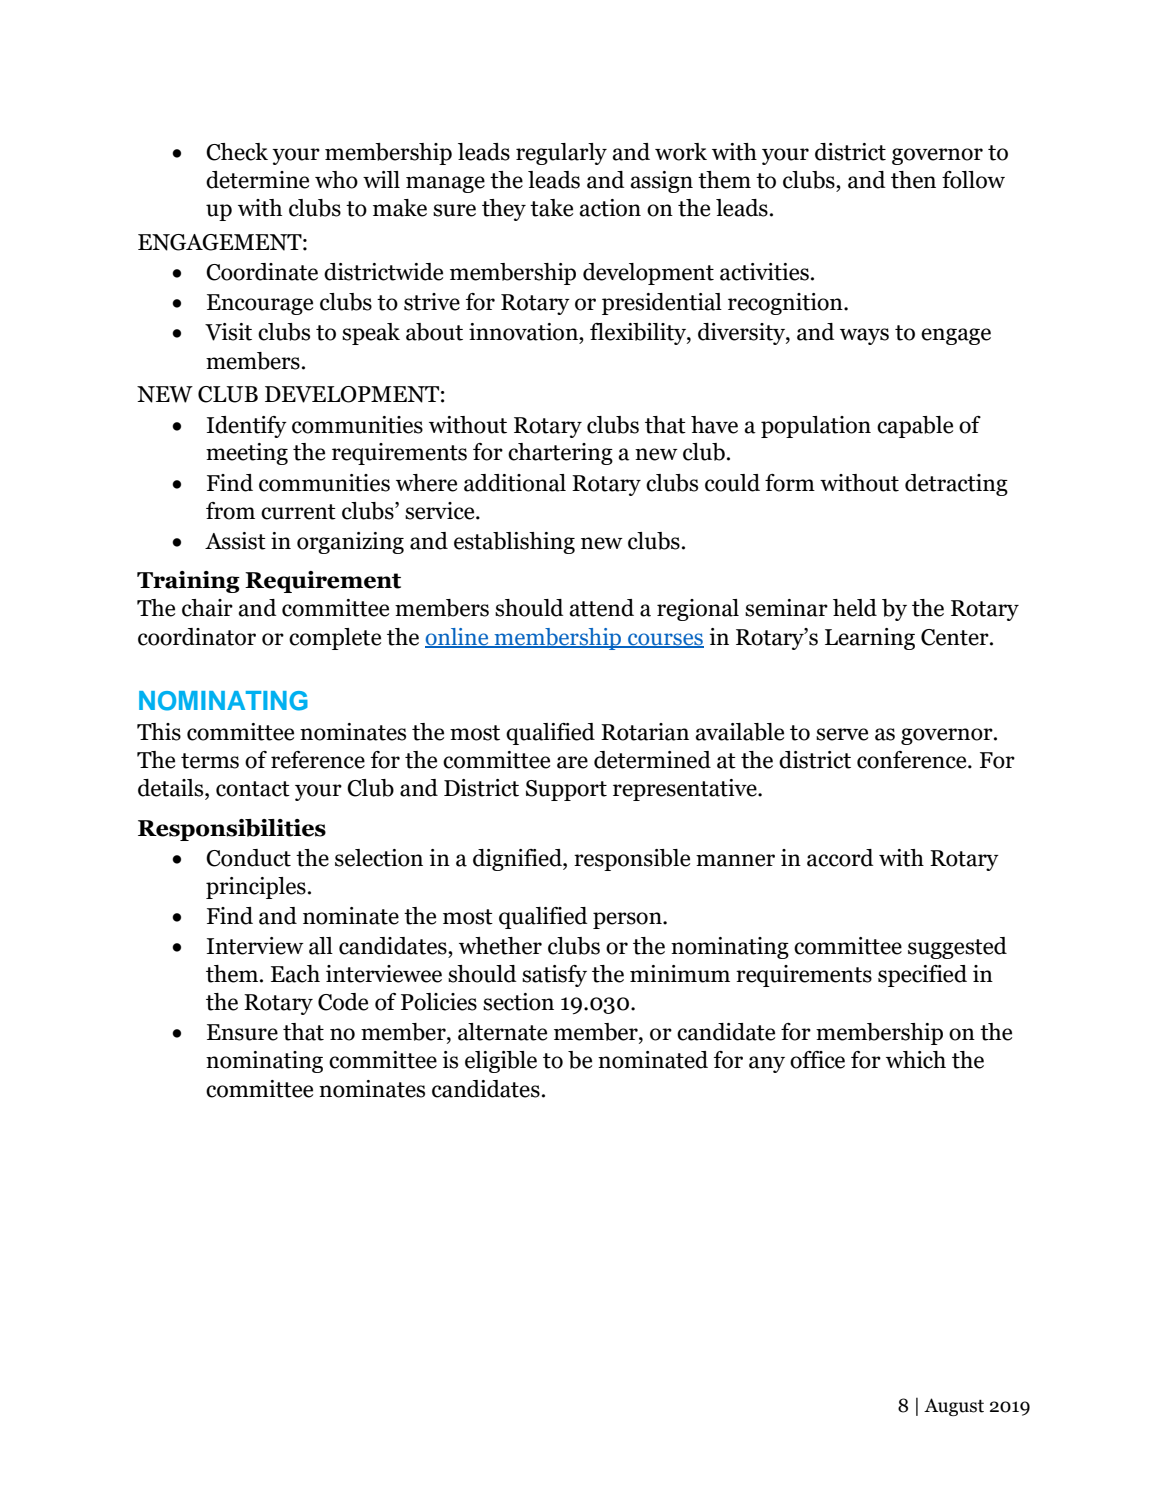  What do you see at coordinates (237, 152) in the page?
I see `Check` at bounding box center [237, 152].
